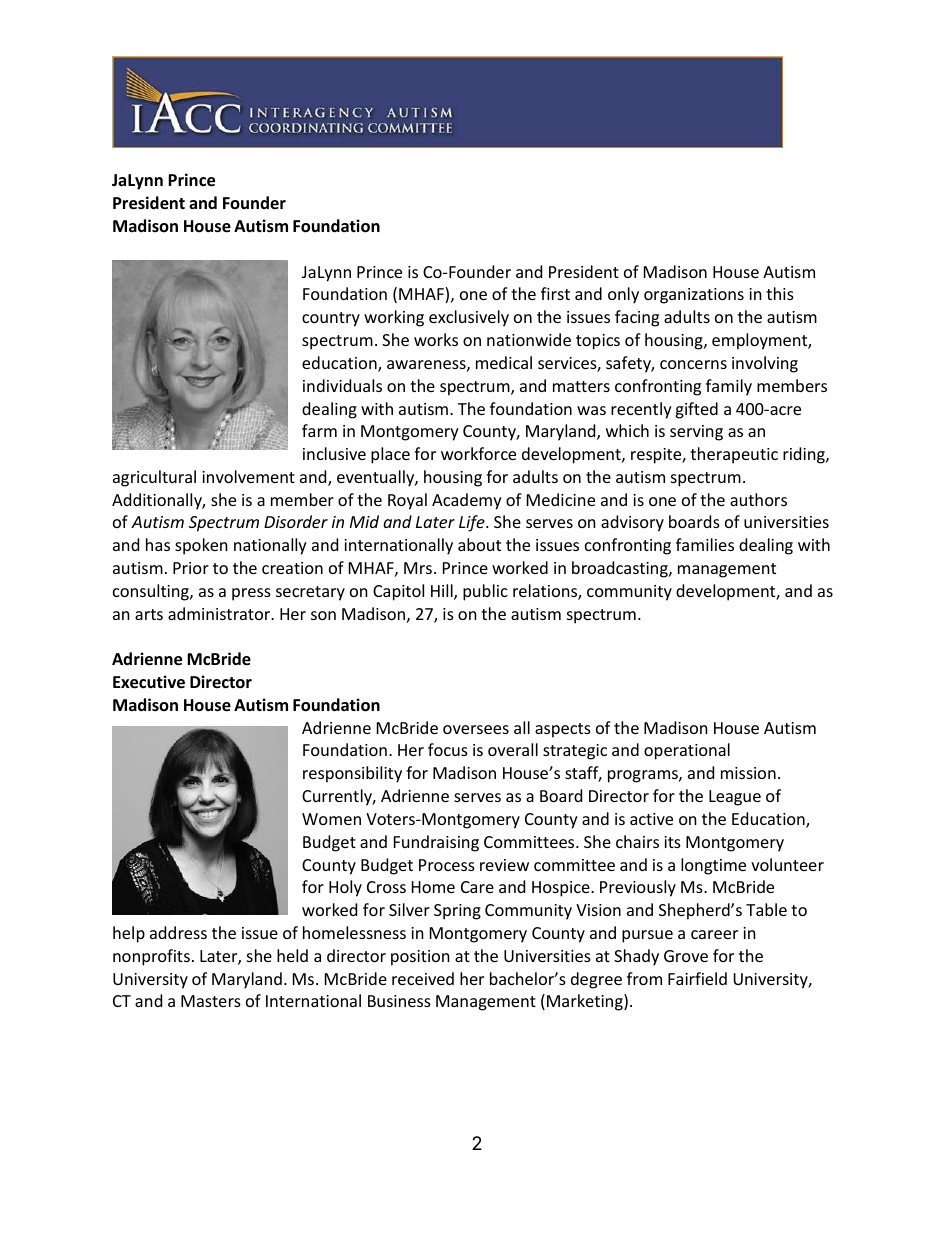 The image size is (952, 1233). I want to click on country, so click(331, 319).
